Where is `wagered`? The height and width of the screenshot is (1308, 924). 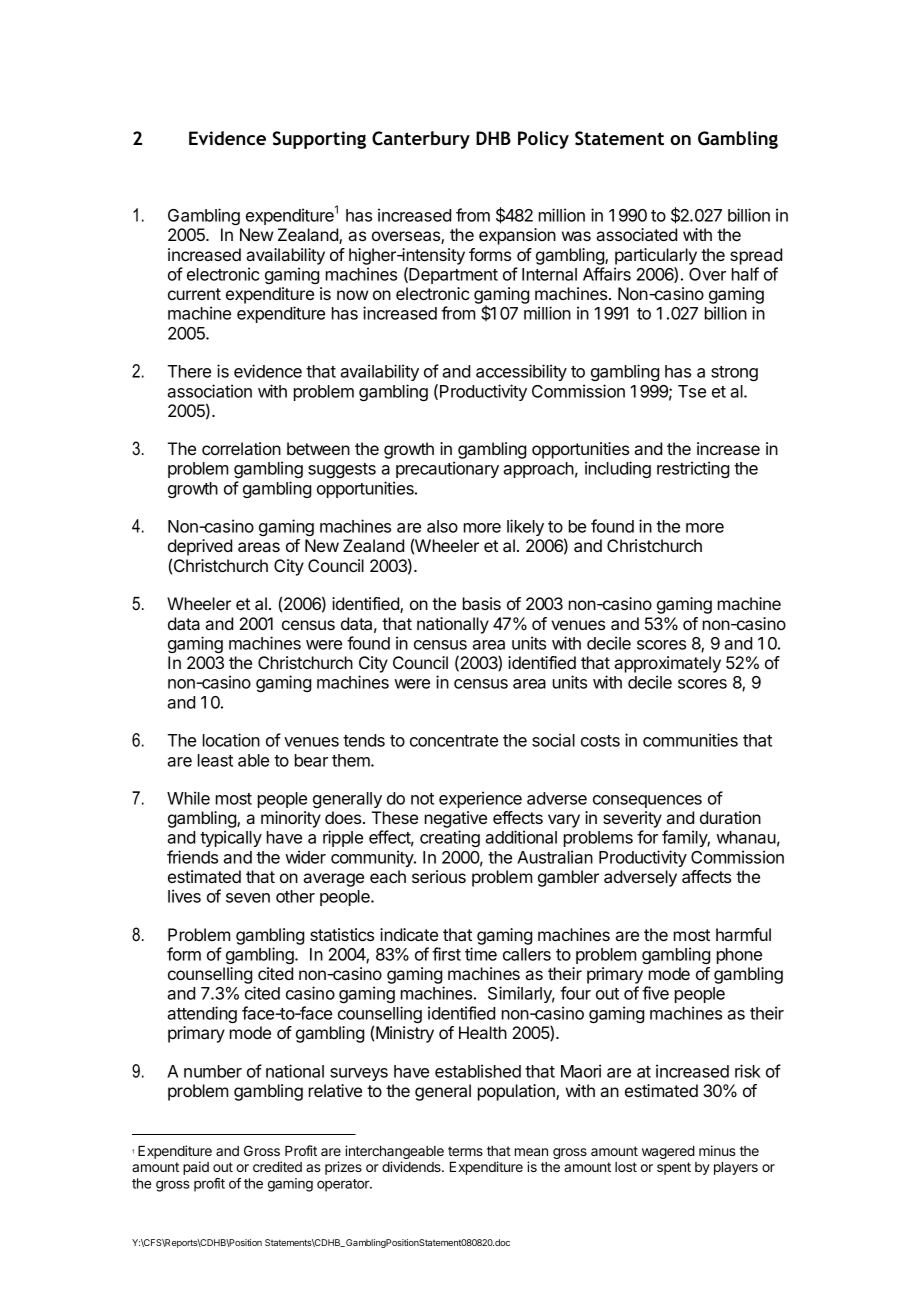
wagered is located at coordinates (668, 1152).
